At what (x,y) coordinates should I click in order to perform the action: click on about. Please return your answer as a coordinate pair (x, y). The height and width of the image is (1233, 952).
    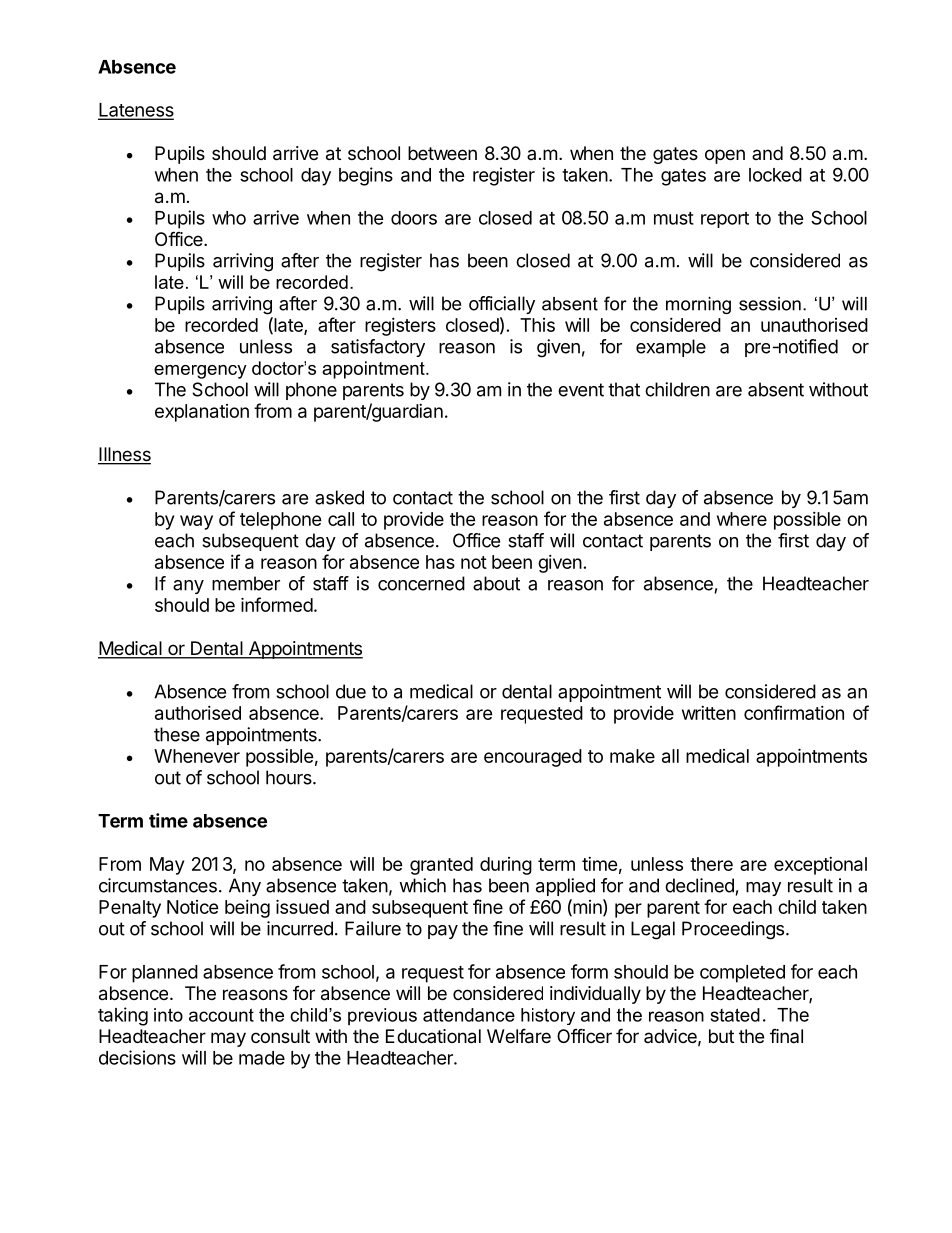
    Looking at the image, I should click on (496, 583).
